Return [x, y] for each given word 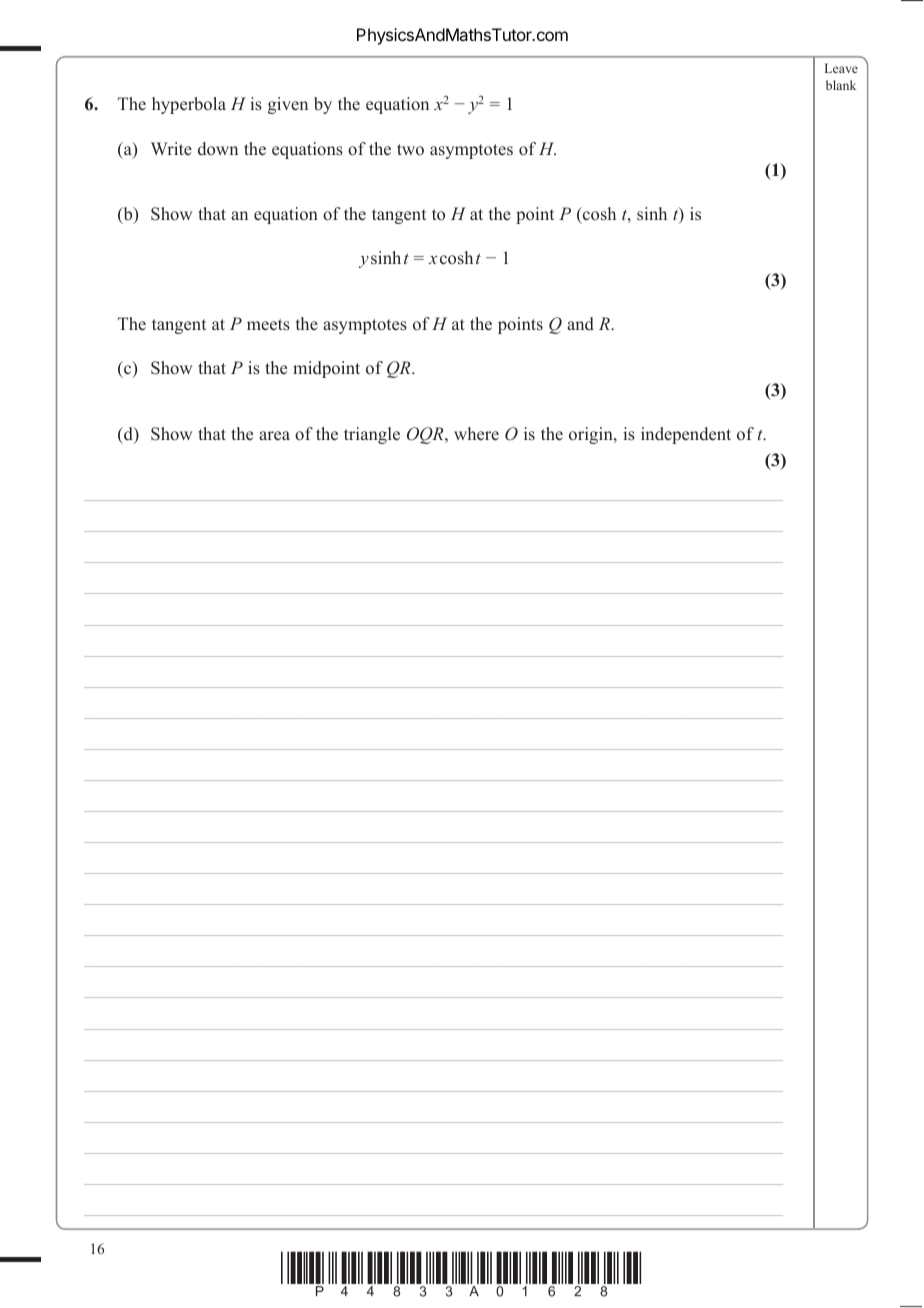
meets [268, 325]
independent [686, 435]
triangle [372, 435]
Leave [841, 68]
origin [592, 435]
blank [841, 85]
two [410, 150]
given [288, 105]
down [218, 149]
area [274, 436]
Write [171, 149]
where [476, 434]
